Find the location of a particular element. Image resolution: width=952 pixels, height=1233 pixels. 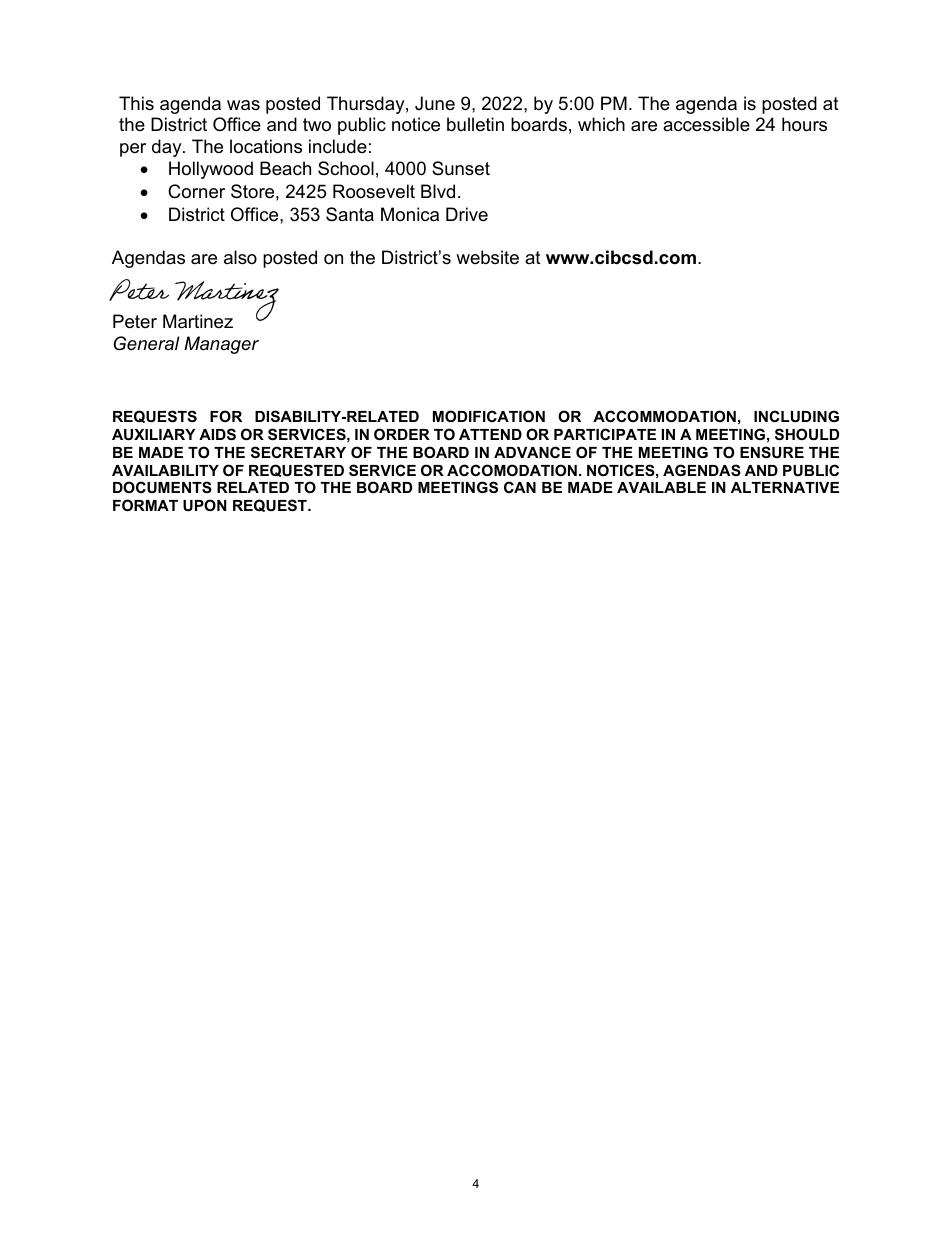

was is located at coordinates (243, 105).
